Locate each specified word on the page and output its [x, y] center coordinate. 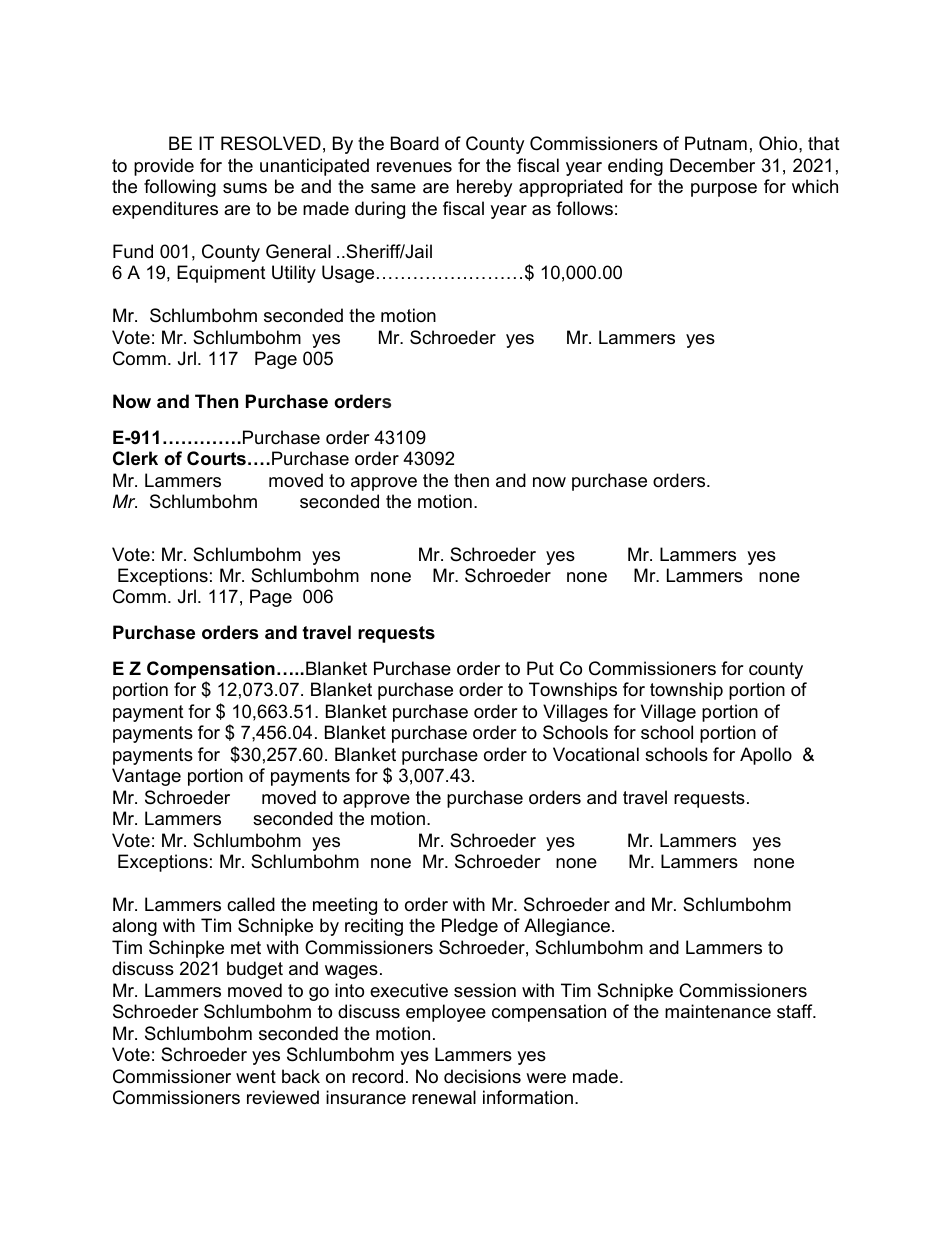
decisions [482, 1076]
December [712, 165]
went [256, 1077]
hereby [484, 188]
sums [245, 188]
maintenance [718, 1011]
